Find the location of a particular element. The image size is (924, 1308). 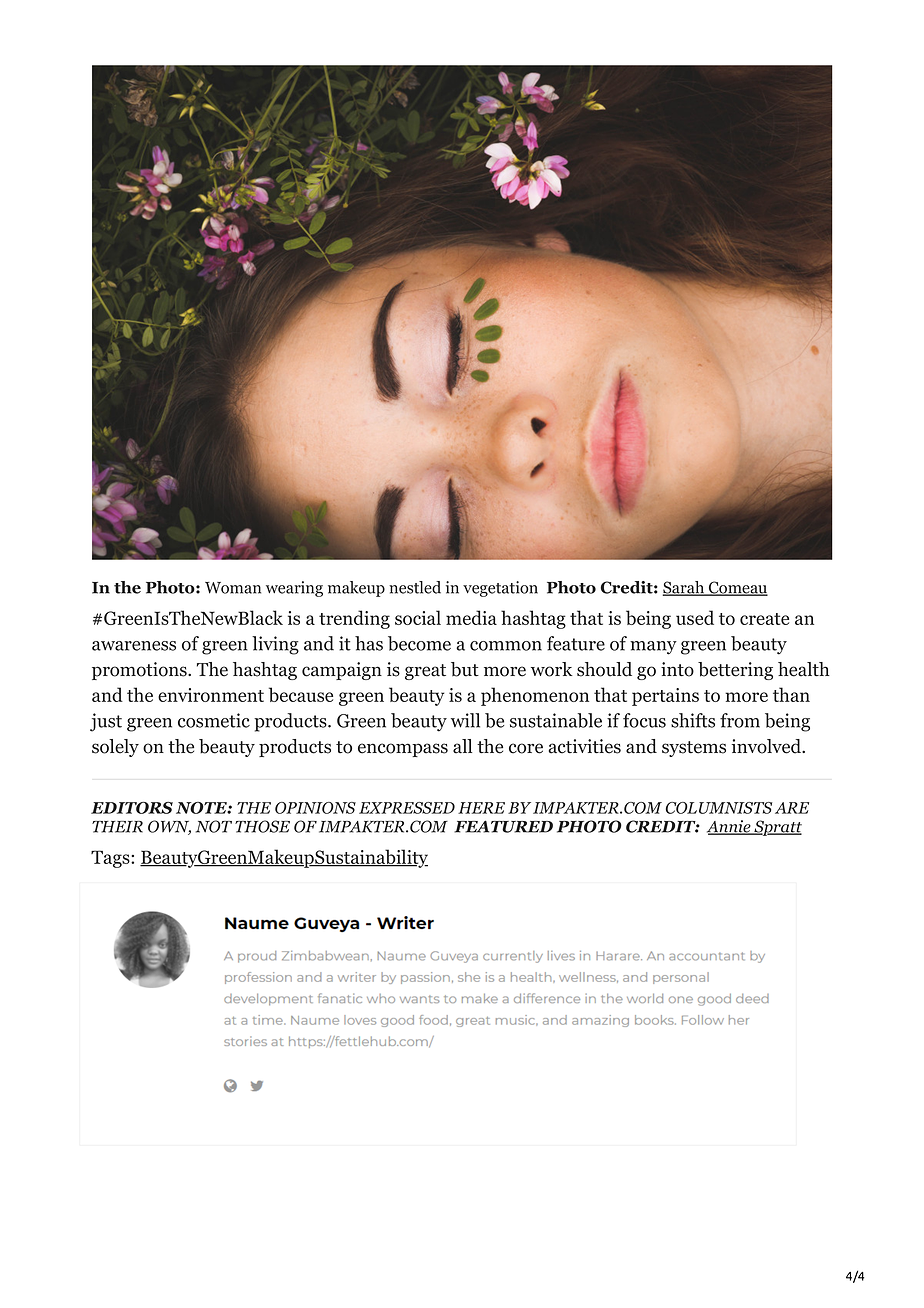

Woman is located at coordinates (233, 588).
